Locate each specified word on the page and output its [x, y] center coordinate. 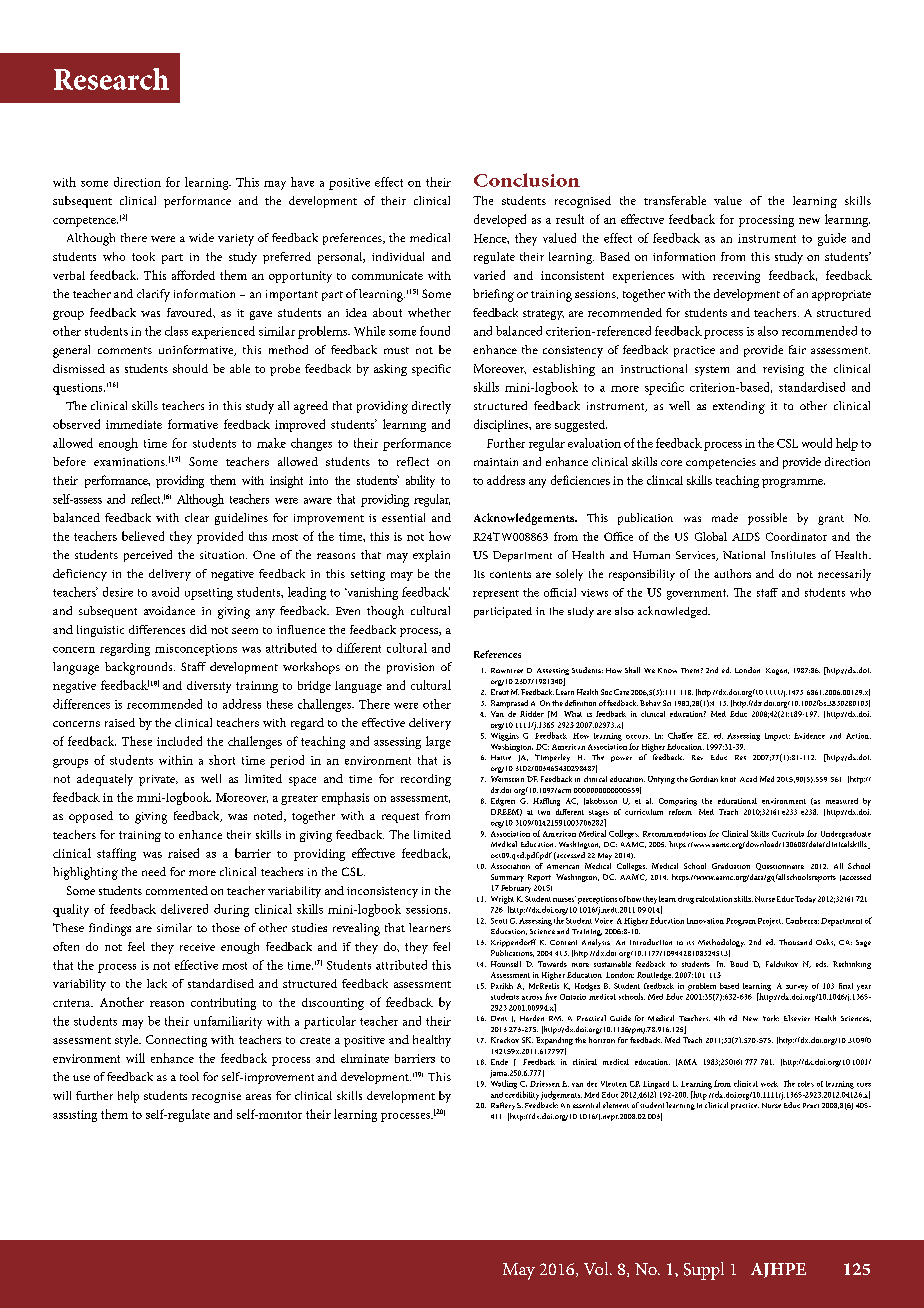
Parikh [502, 986]
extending [739, 407]
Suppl [704, 1271]
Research [111, 79]
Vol [597, 1268]
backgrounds [140, 668]
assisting [75, 1116]
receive [197, 947]
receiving [736, 277]
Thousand [795, 942]
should [190, 368]
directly [431, 407]
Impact [777, 737]
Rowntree [507, 670]
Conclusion [527, 180]
